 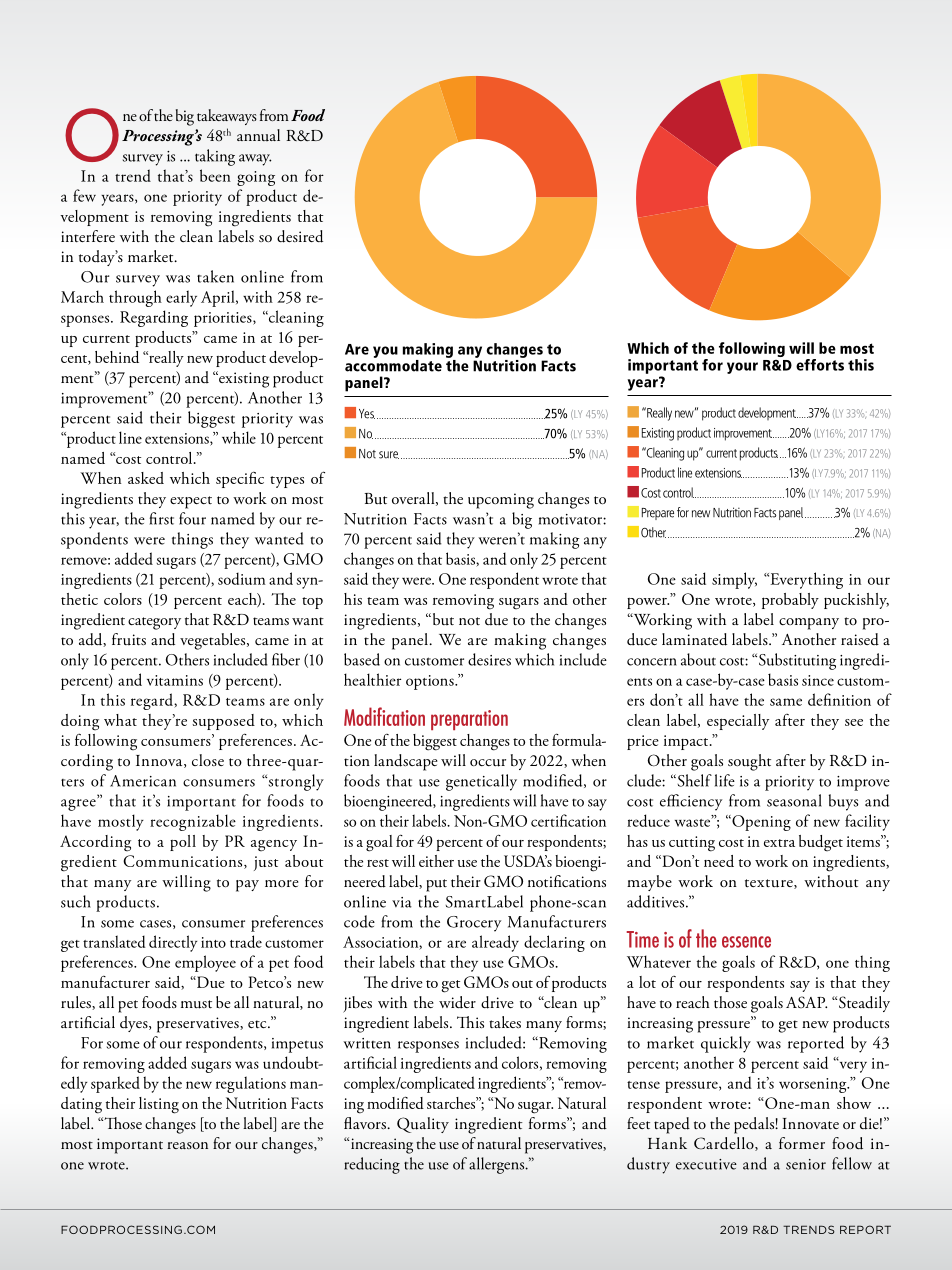 I want to click on company, so click(x=809, y=624).
